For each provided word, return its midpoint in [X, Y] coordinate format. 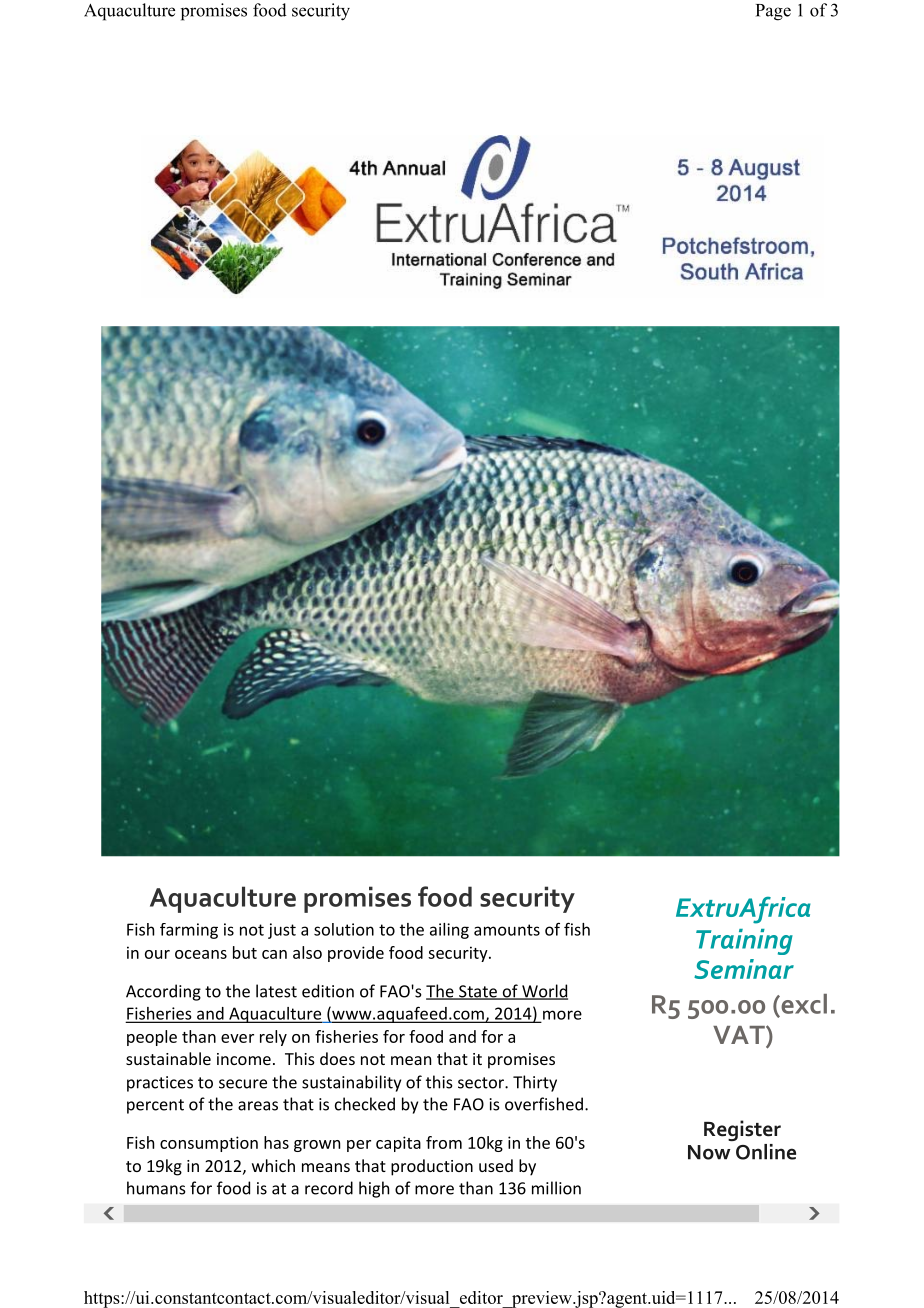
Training [744, 942]
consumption [209, 1144]
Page [773, 12]
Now [709, 1152]
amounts [507, 930]
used [496, 1165]
